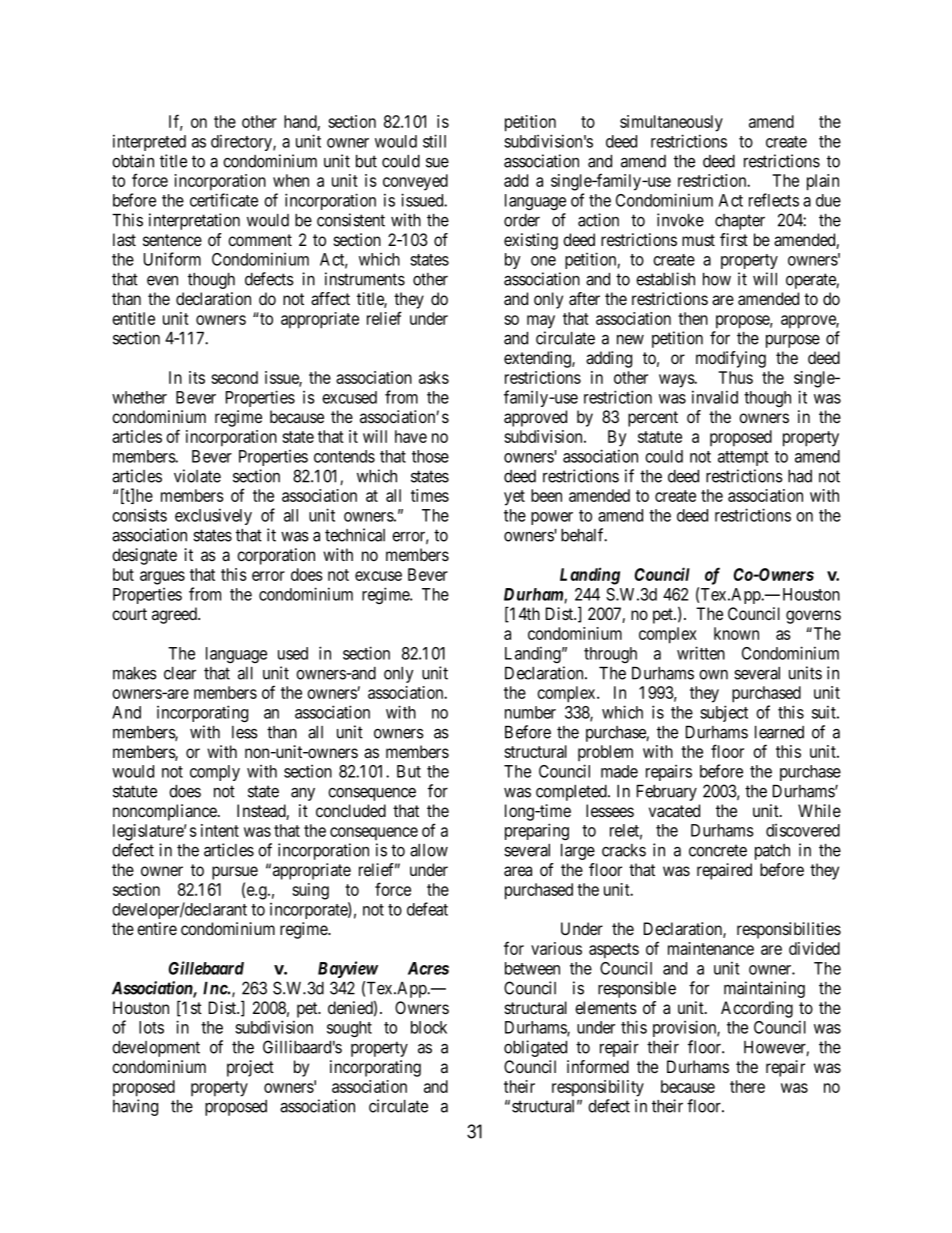 Image resolution: width=952 pixels, height=1233 pixels. I want to click on there, so click(747, 1086).
